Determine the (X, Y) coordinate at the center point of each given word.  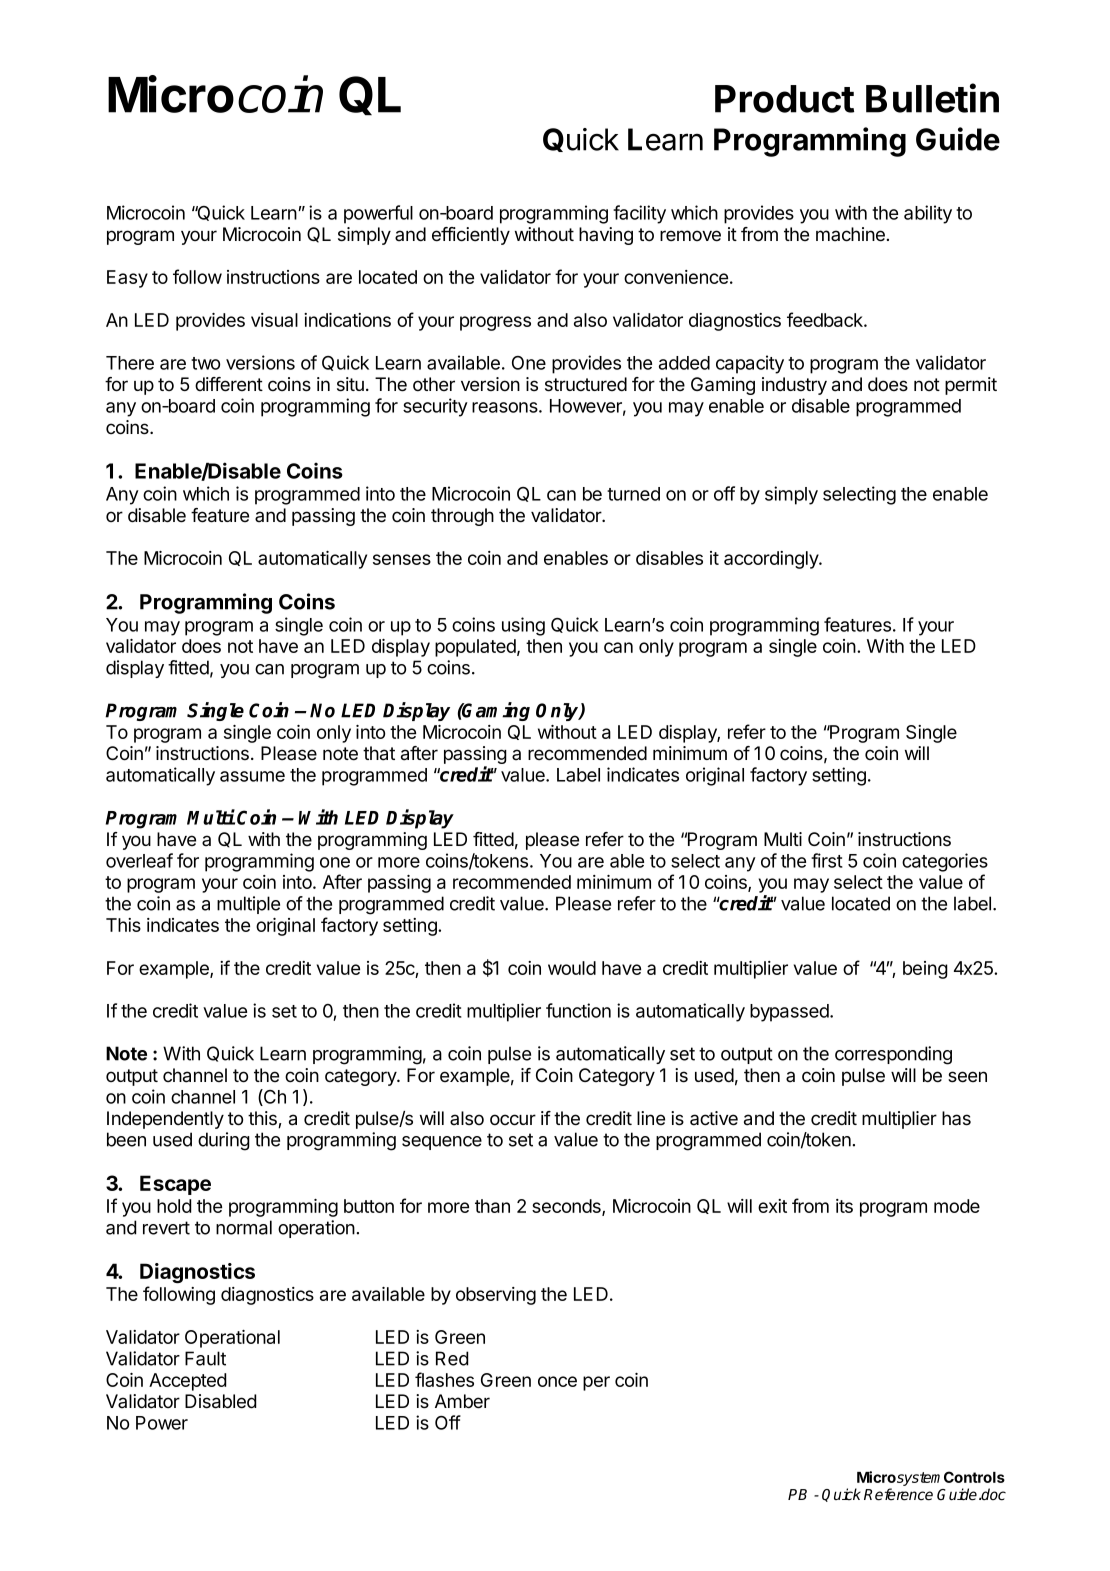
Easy (127, 279)
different (229, 384)
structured (586, 384)
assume (252, 776)
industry (794, 386)
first (827, 860)
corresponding (893, 1055)
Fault (205, 1358)
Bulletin (932, 98)
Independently (165, 1120)
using (523, 626)
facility (639, 214)
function (578, 1010)
